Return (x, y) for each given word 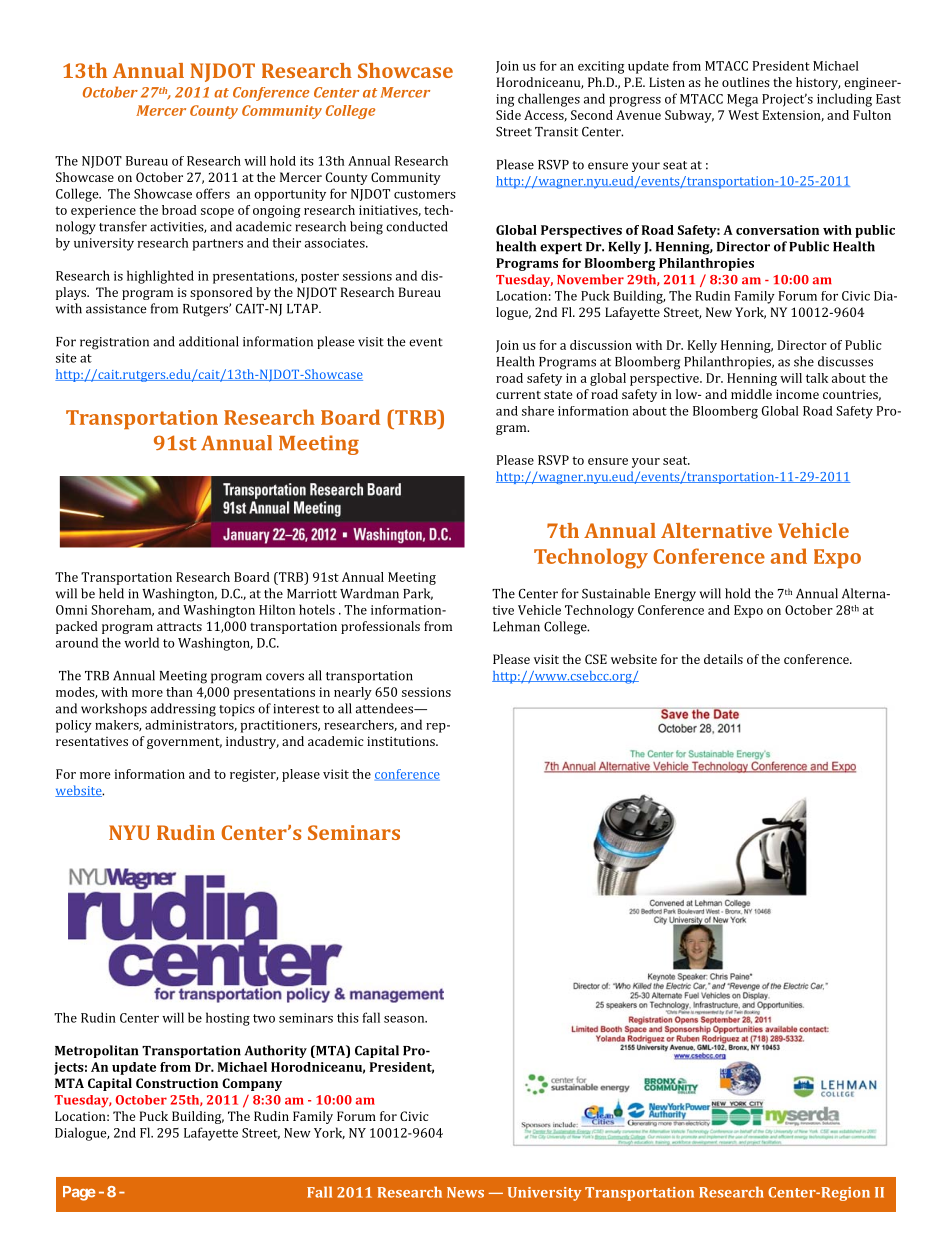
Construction (177, 1083)
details (723, 659)
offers (213, 193)
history (818, 83)
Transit (556, 132)
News (465, 1192)
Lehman (516, 626)
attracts (179, 626)
